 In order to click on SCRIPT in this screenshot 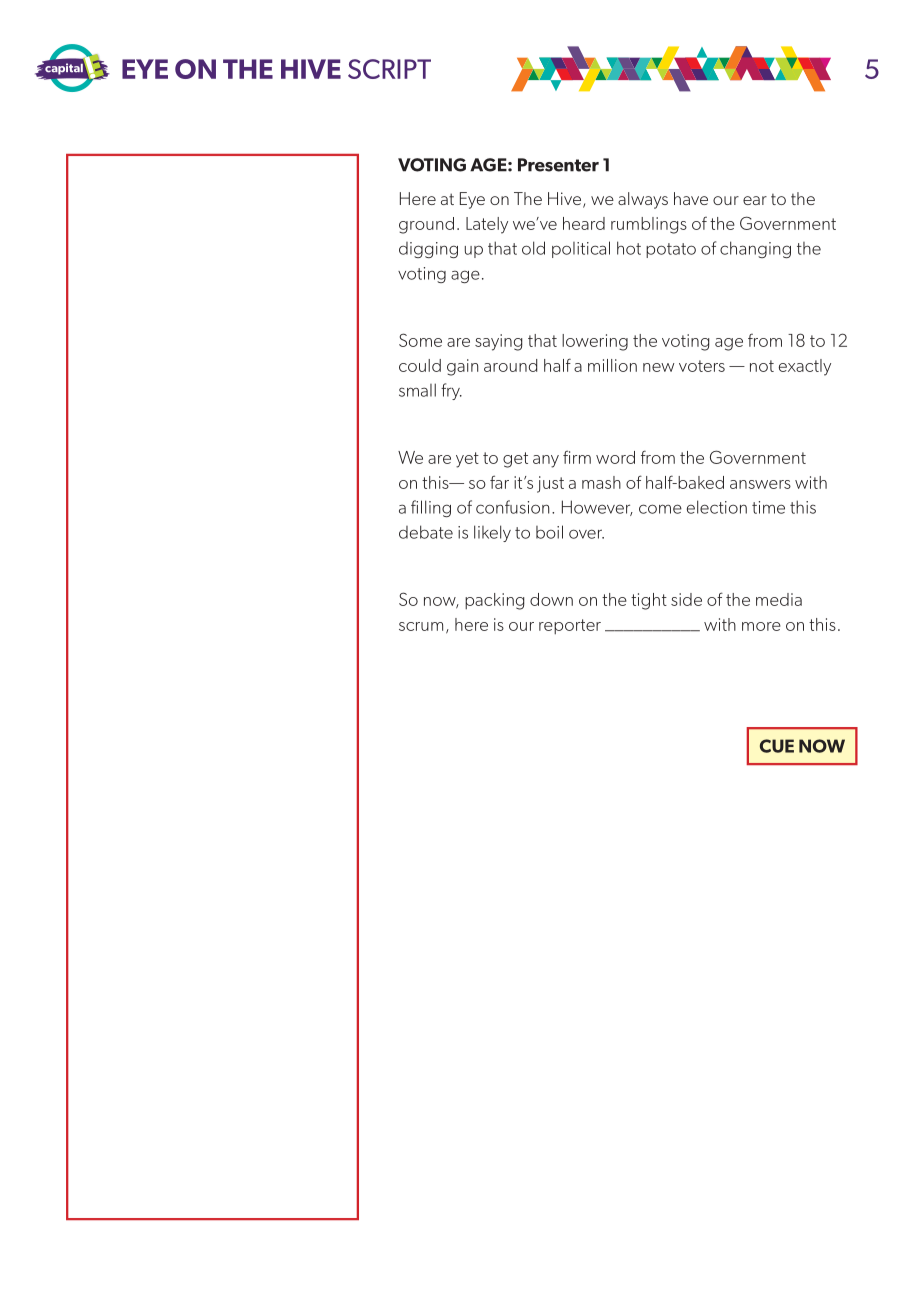, I will do `click(389, 69)`.
